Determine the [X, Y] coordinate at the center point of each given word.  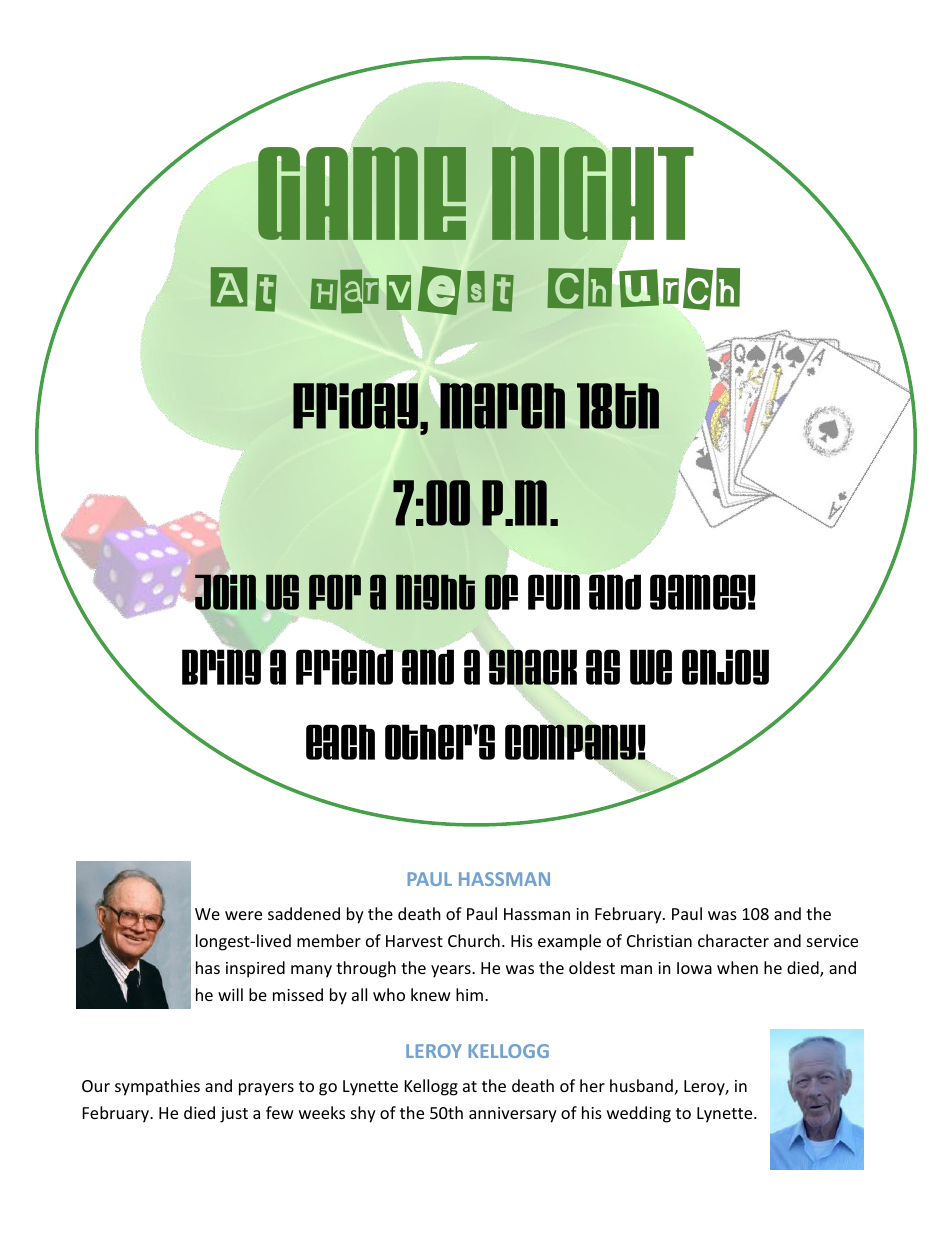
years [452, 971]
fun [554, 591]
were [243, 915]
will [230, 994]
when [737, 967]
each [340, 742]
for [335, 592]
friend [346, 666]
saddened [304, 913]
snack [532, 668]
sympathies [157, 1087]
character [733, 940]
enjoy [725, 667]
